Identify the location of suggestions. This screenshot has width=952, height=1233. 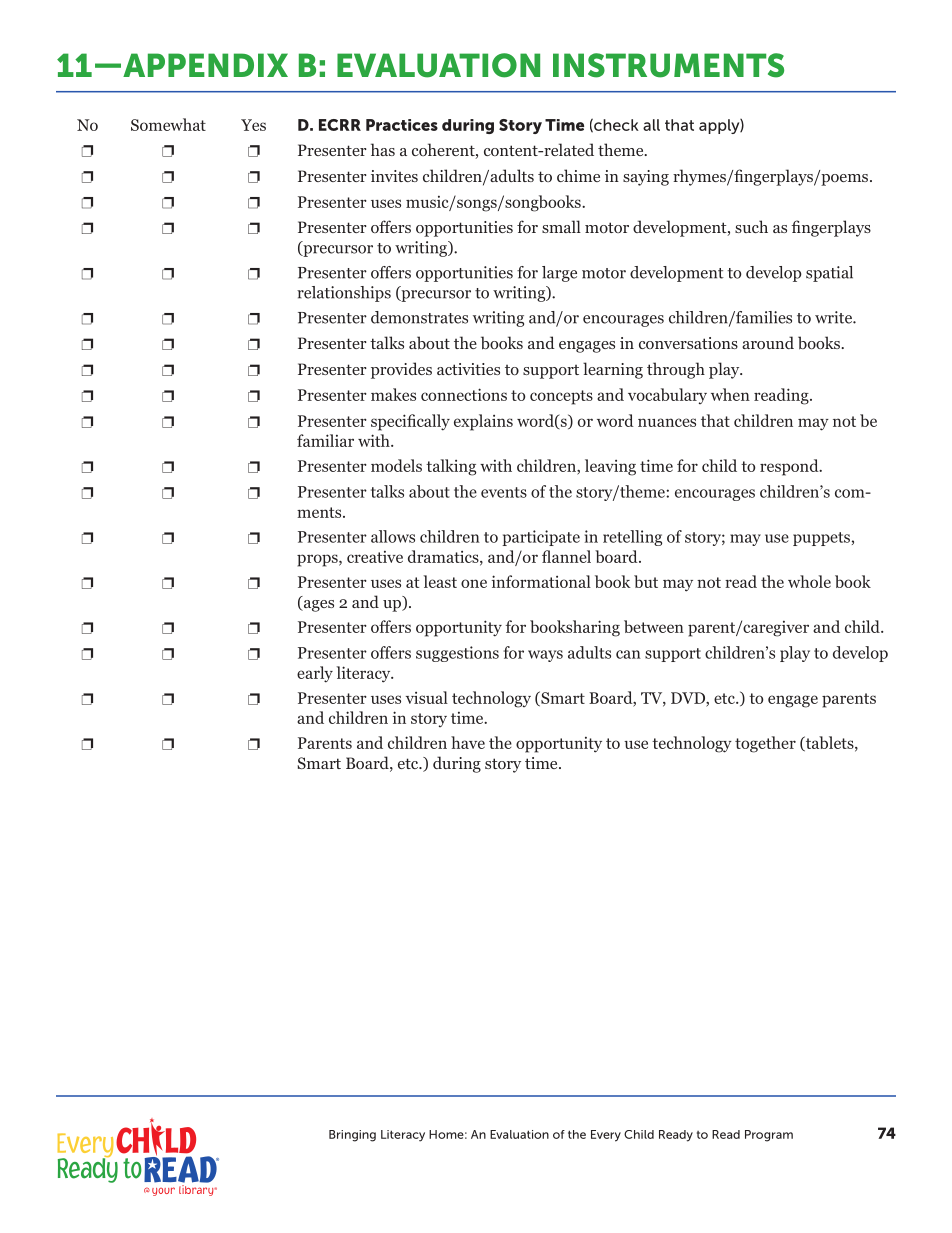
(457, 654).
